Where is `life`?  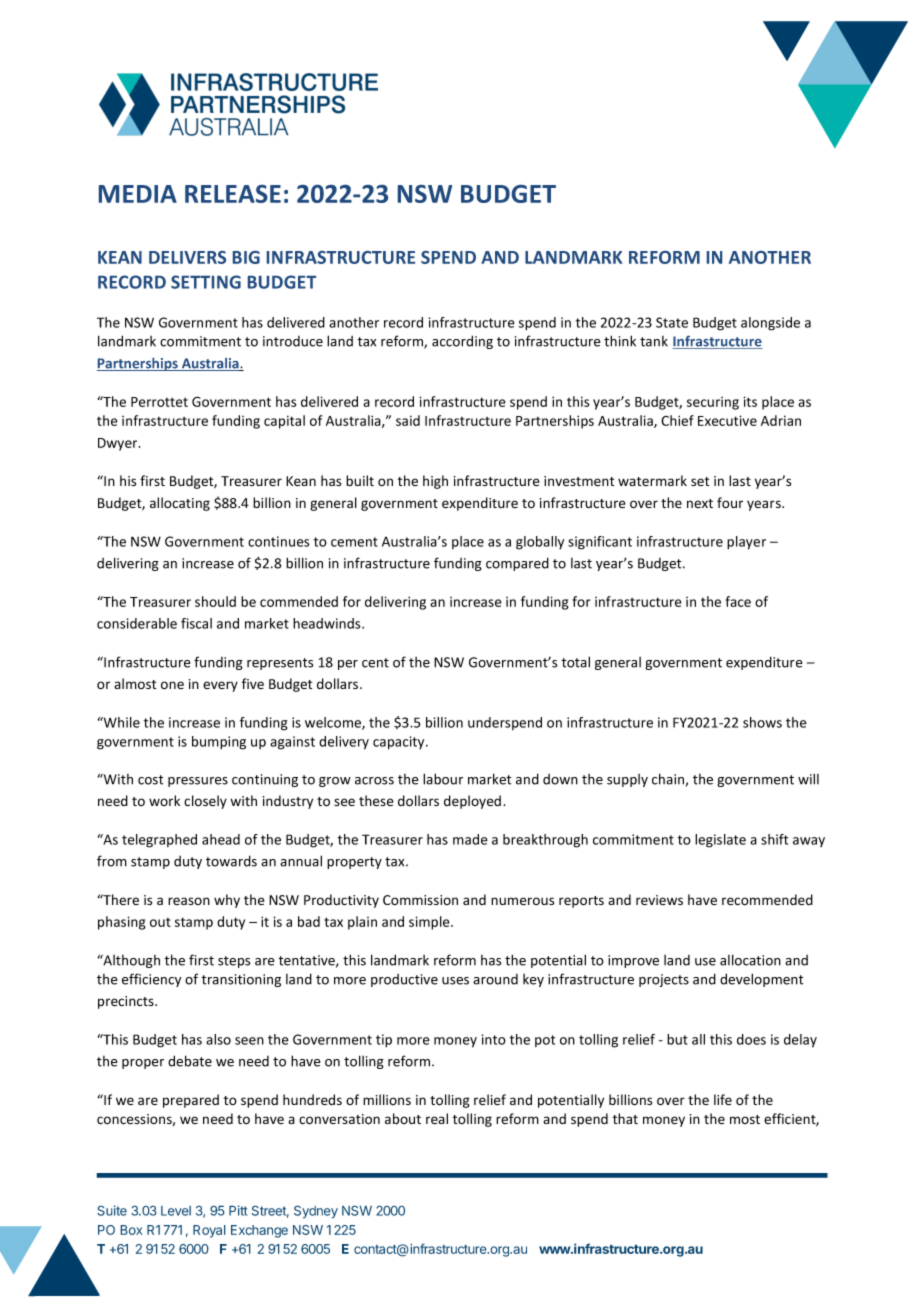
life is located at coordinates (723, 1100).
